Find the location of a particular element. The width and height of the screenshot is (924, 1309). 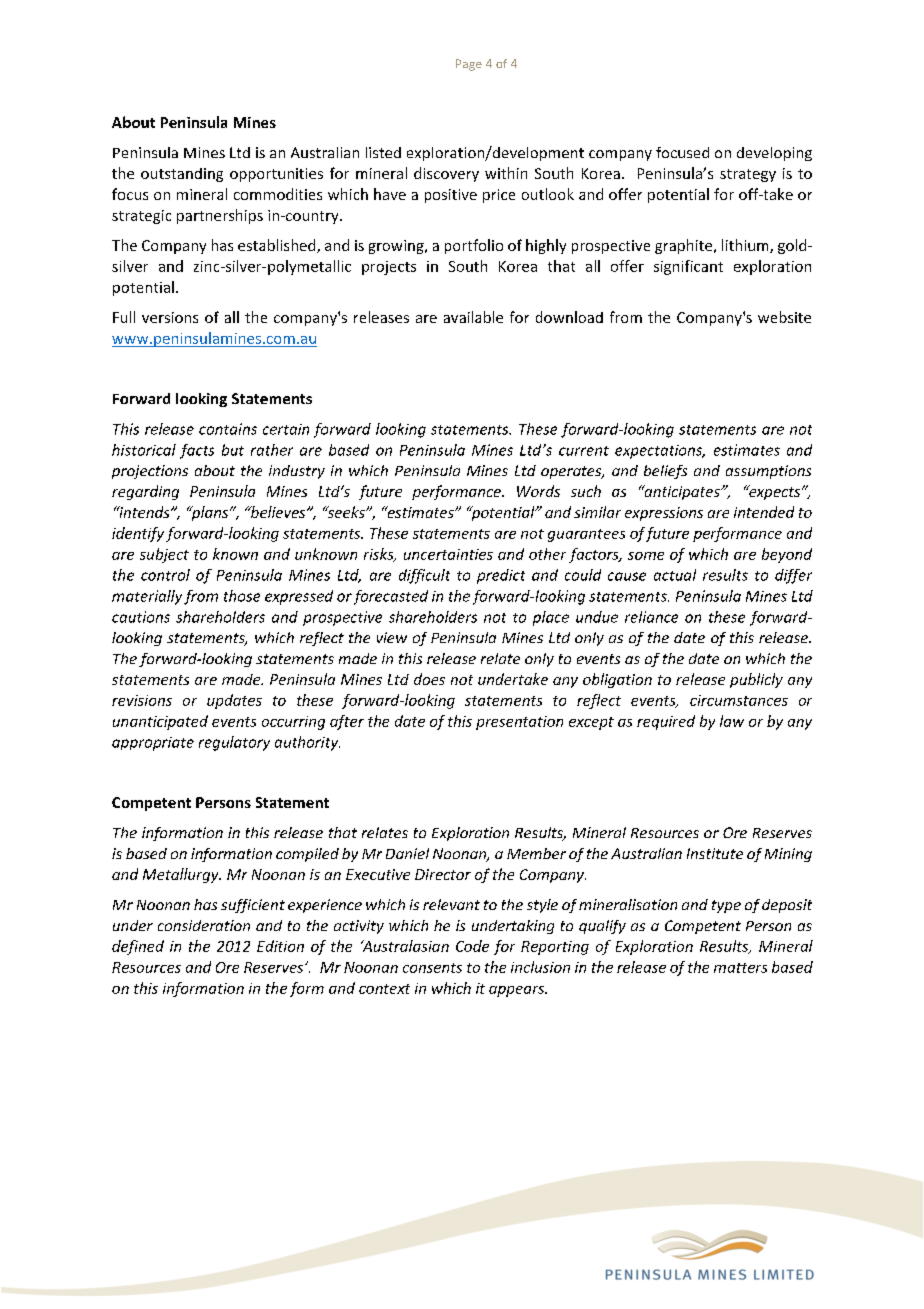

developing is located at coordinates (774, 154).
